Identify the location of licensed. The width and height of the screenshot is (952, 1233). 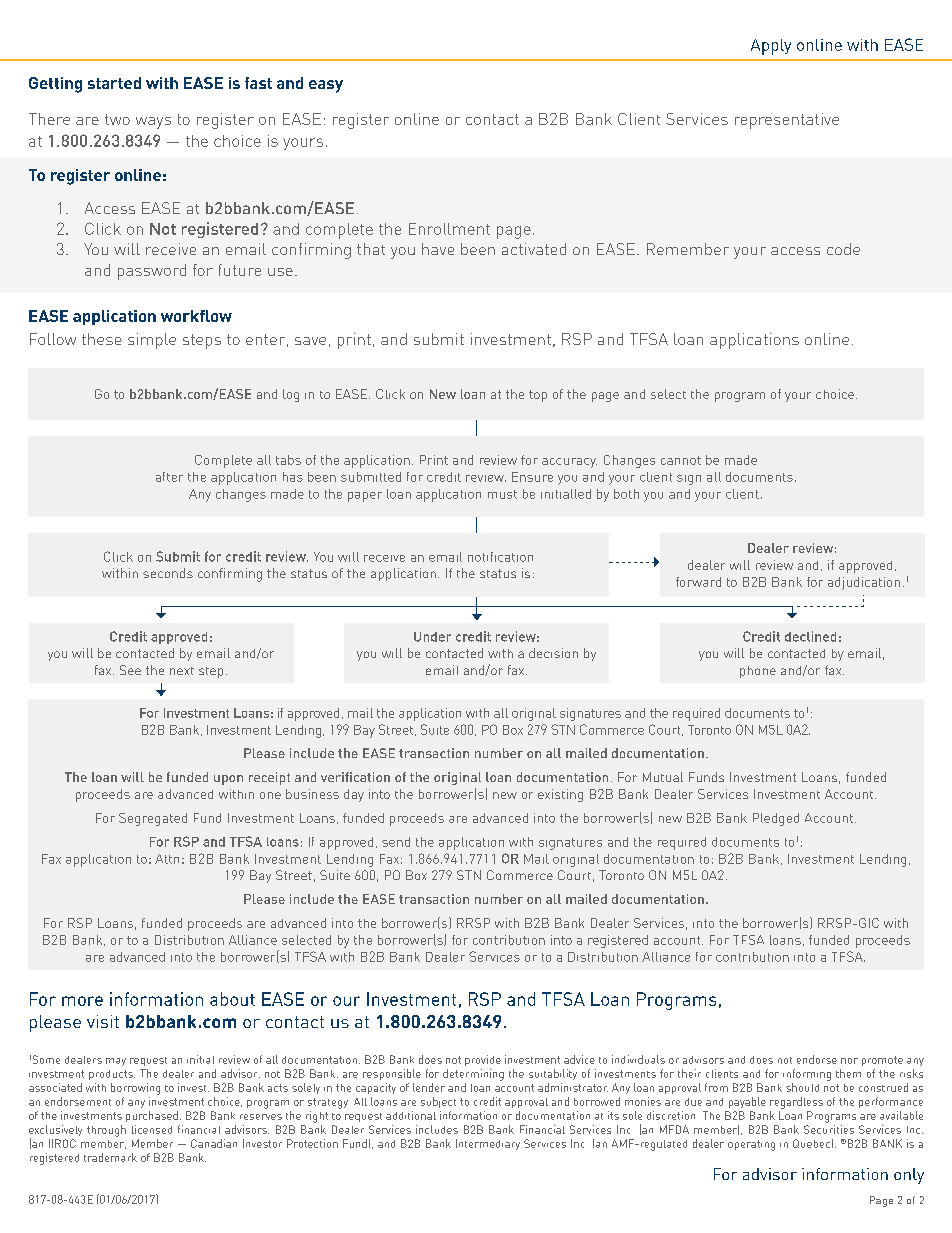
(152, 1129).
